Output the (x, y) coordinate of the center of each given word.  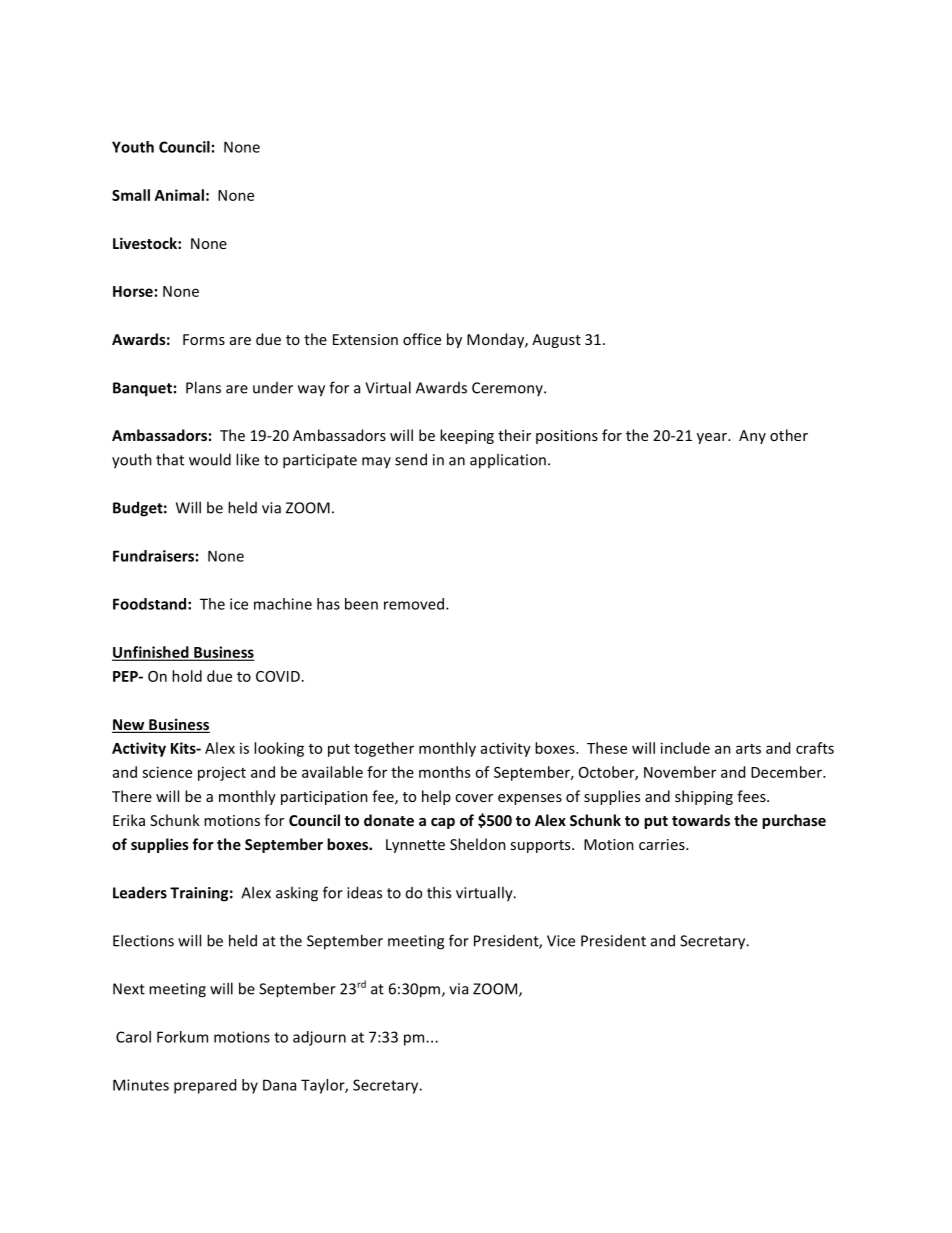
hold (187, 676)
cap (443, 823)
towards (701, 820)
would (210, 459)
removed (415, 604)
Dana (279, 1085)
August (556, 341)
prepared (205, 1086)
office (422, 339)
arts (748, 749)
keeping (467, 436)
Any (752, 437)
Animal (179, 195)
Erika (129, 820)
